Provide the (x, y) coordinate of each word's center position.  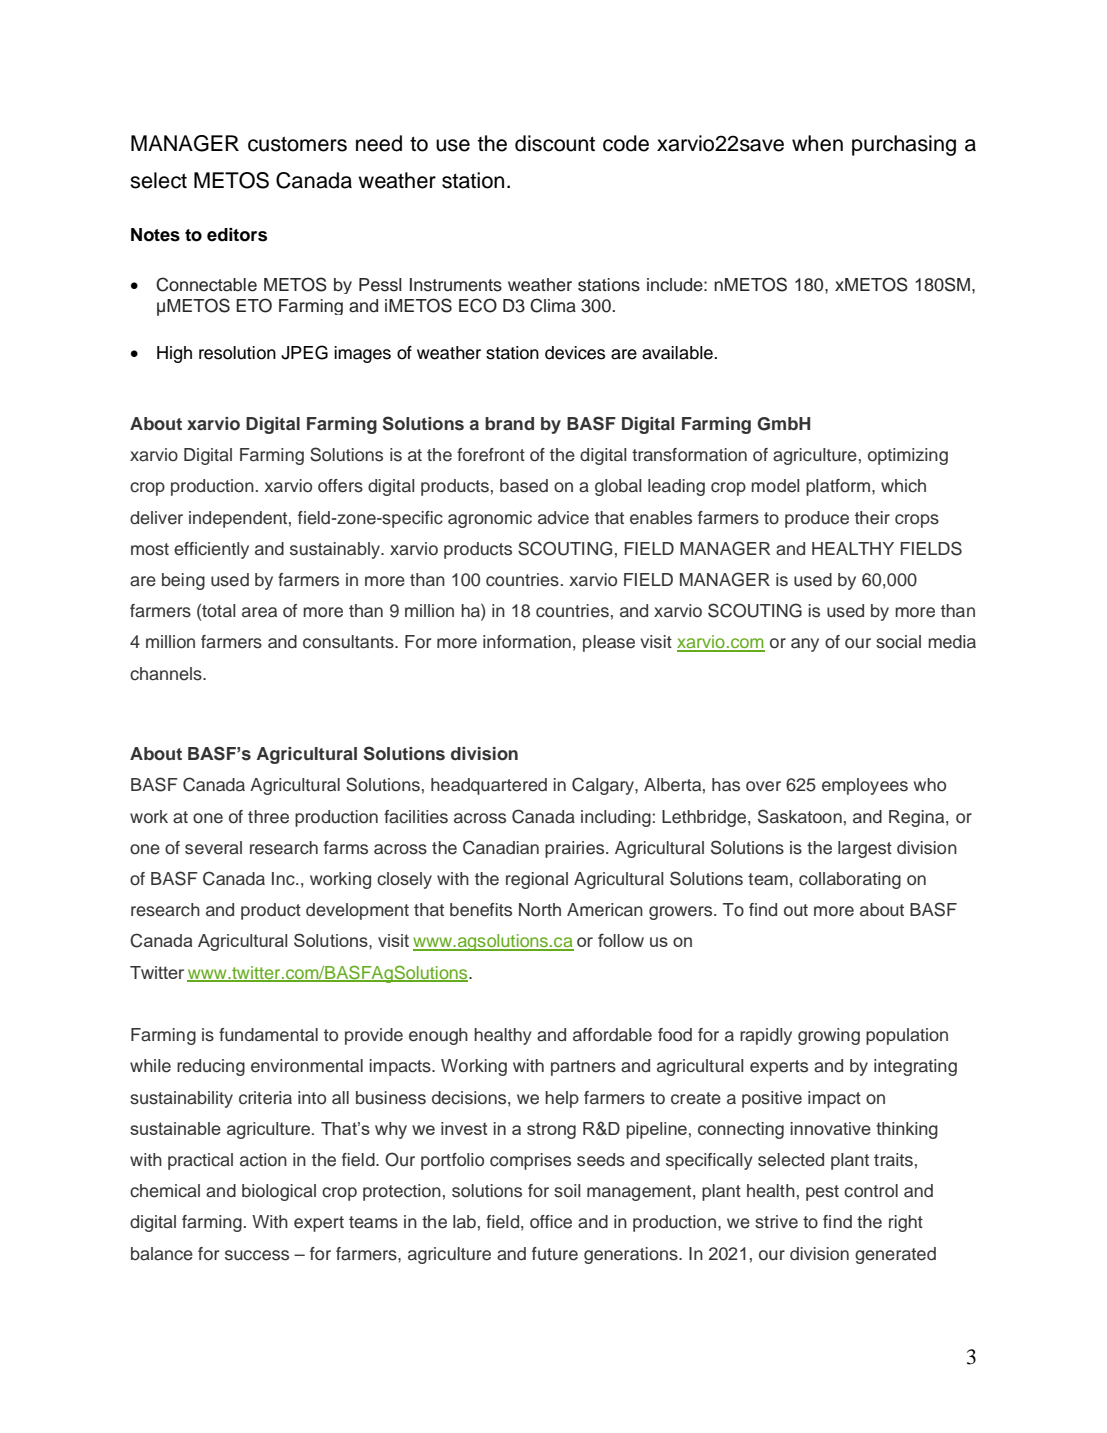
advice (563, 518)
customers (297, 144)
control (871, 1191)
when (817, 143)
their (872, 518)
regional (537, 880)
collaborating (850, 880)
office (551, 1222)
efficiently (211, 550)
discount (555, 143)
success (257, 1255)
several (213, 848)
